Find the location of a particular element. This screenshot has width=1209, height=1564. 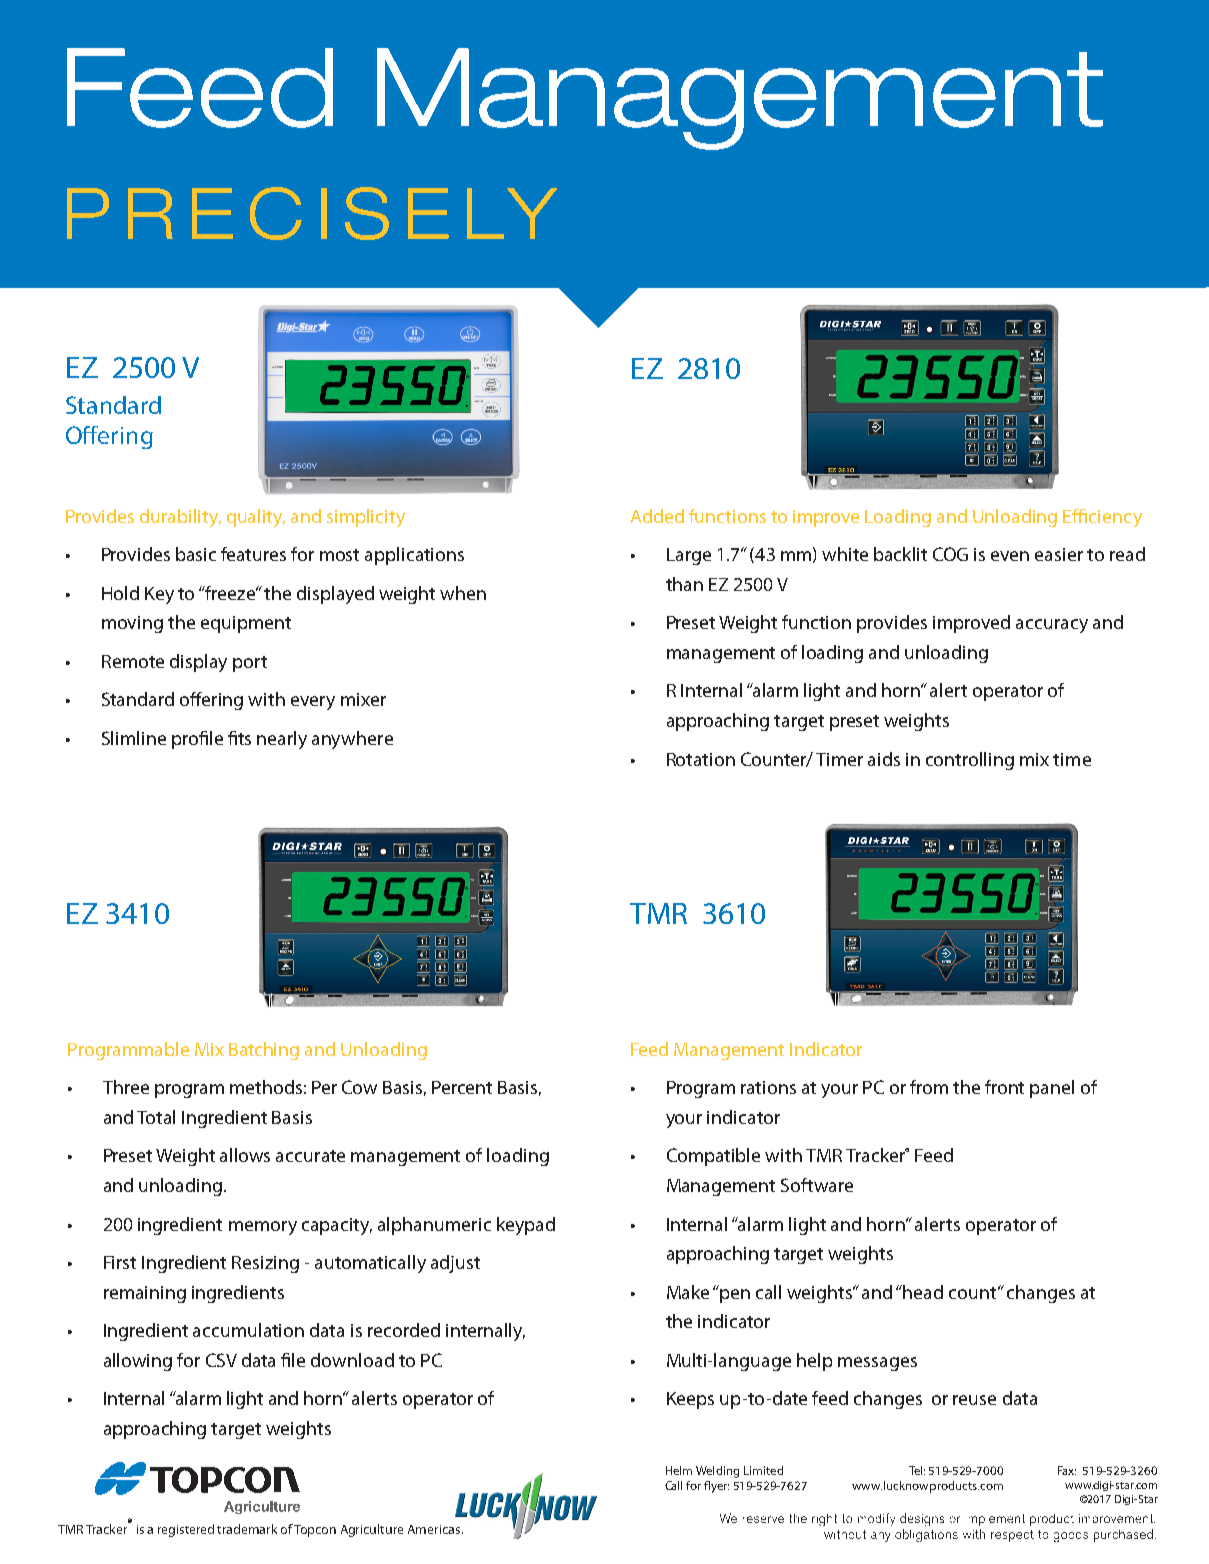

Large is located at coordinates (689, 556).
